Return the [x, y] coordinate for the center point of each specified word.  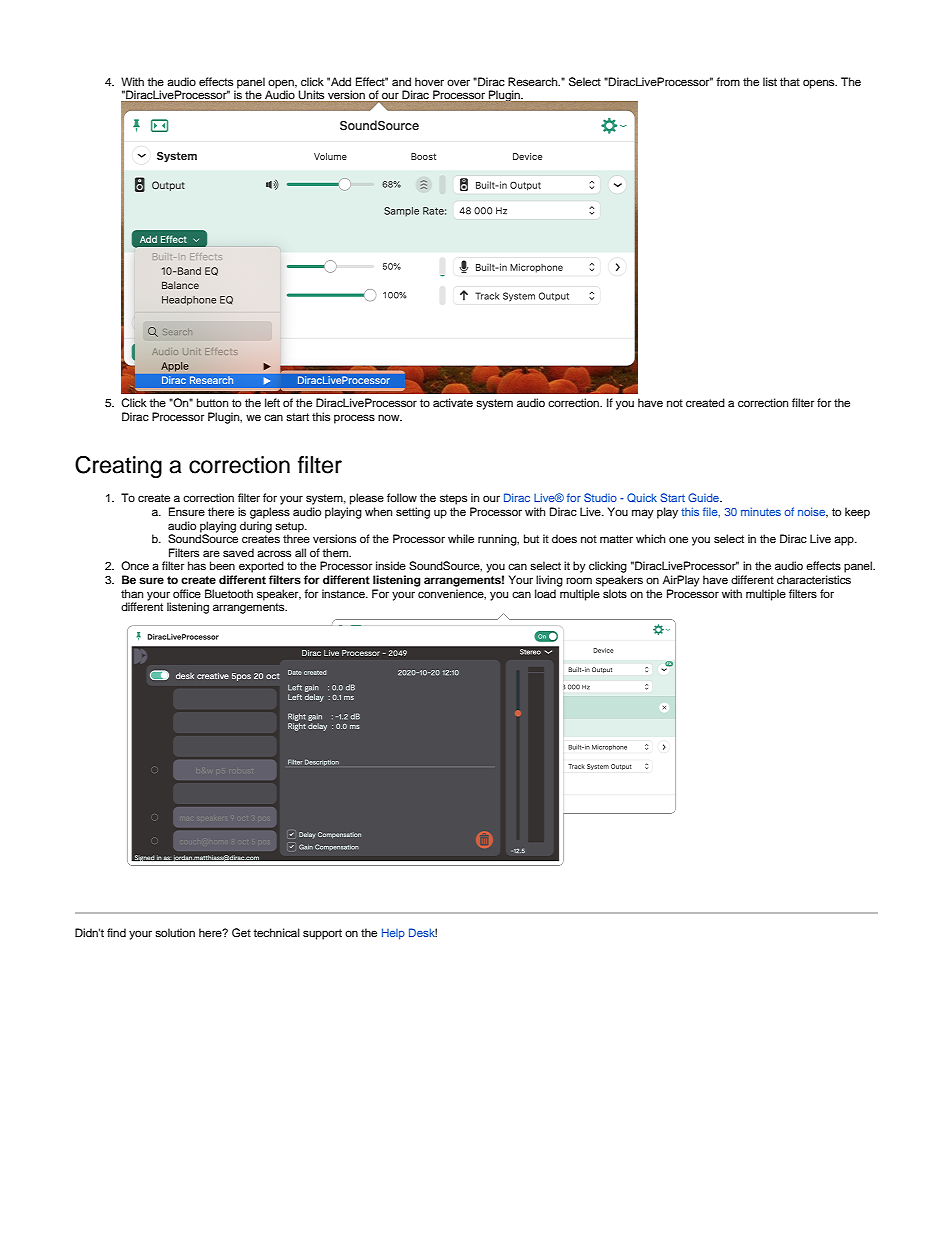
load [545, 593]
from [728, 81]
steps [453, 499]
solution [175, 932]
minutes [761, 511]
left [272, 402]
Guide [704, 497]
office [187, 593]
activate [453, 402]
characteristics [814, 579]
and [401, 81]
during [256, 527]
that [790, 81]
